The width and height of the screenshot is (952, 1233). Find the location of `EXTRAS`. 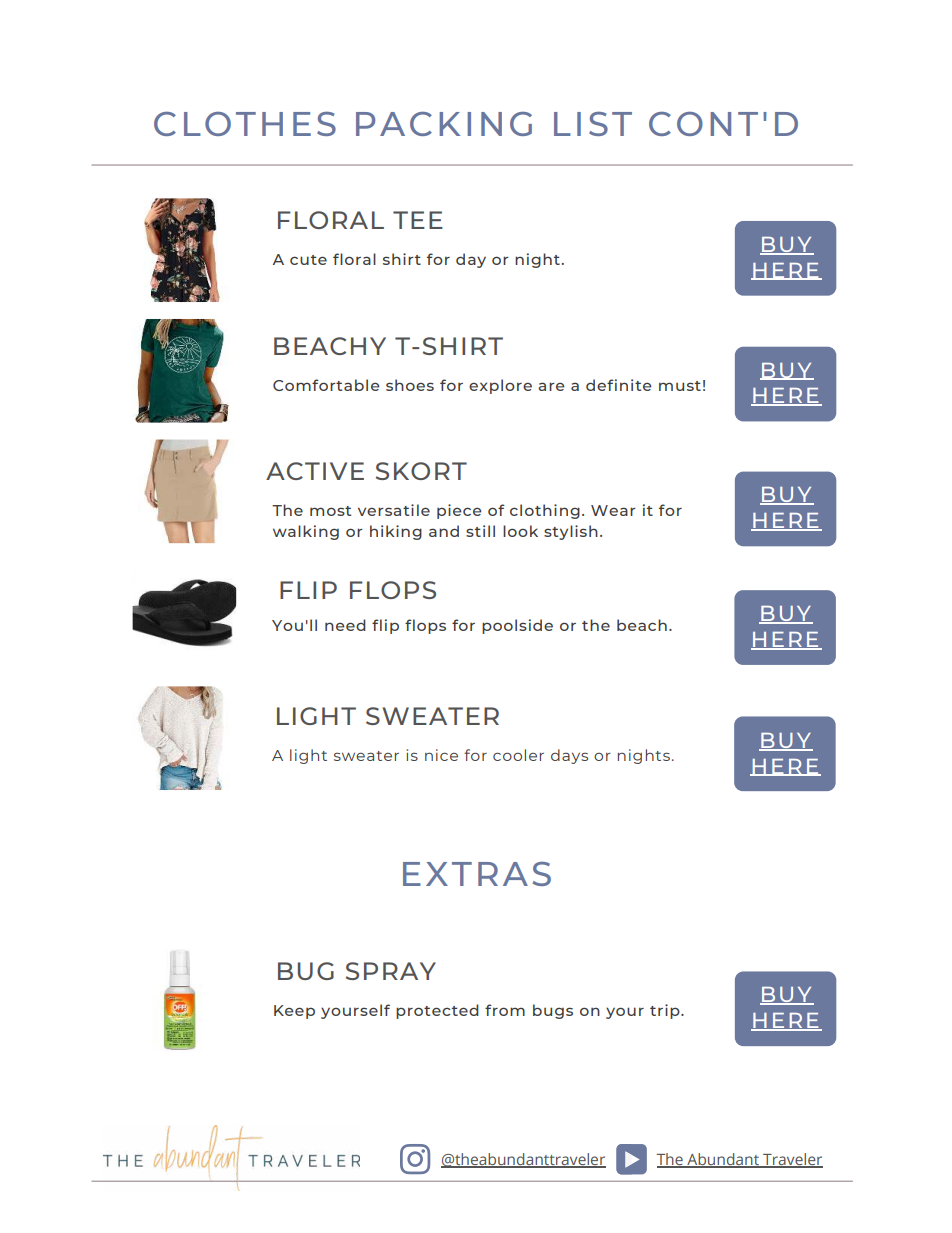

EXTRAS is located at coordinates (477, 874).
